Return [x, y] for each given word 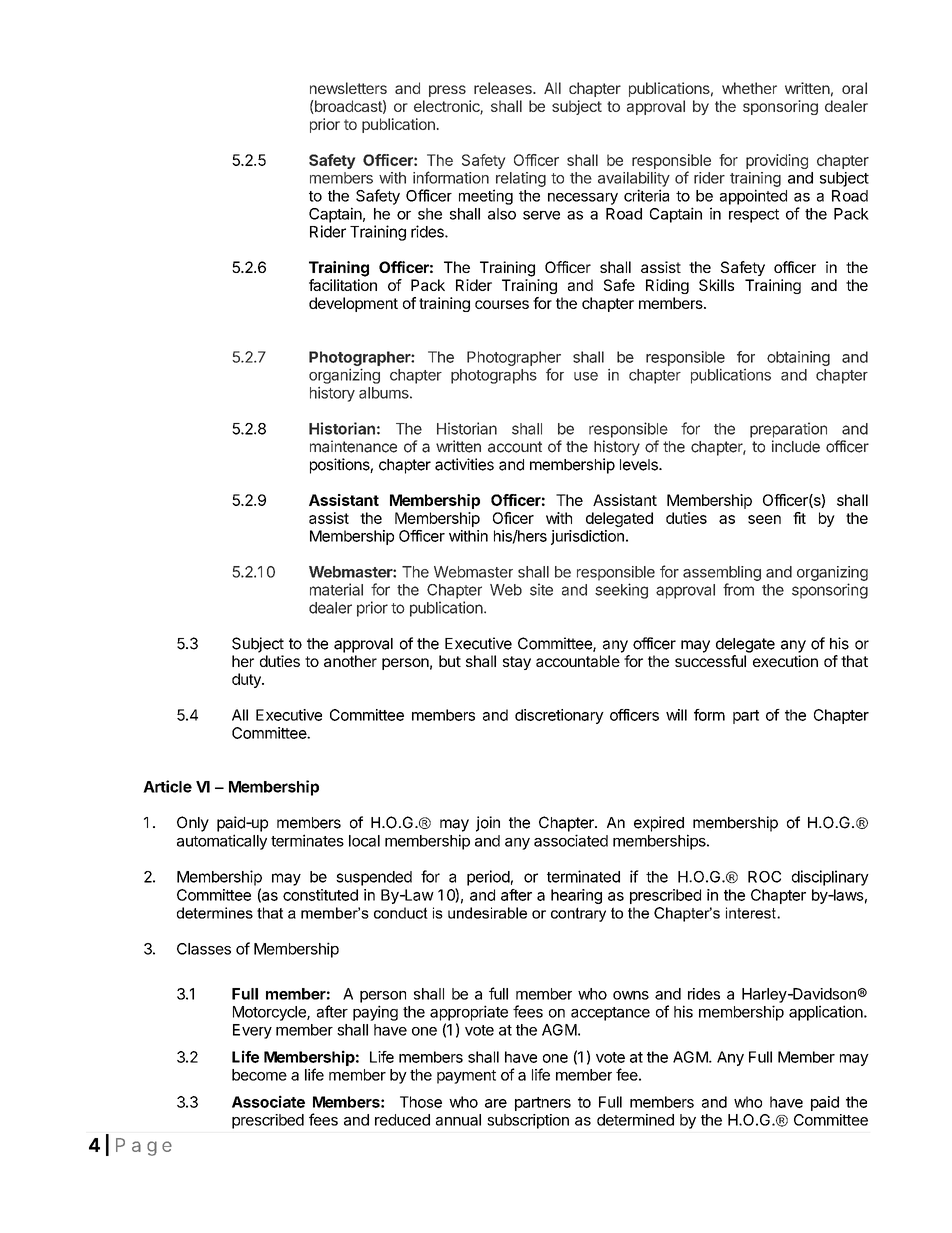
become [259, 1075]
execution [785, 661]
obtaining [798, 358]
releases [504, 88]
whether [749, 88]
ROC [764, 877]
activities [464, 464]
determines [215, 913]
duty [247, 680]
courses [502, 304]
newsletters [348, 88]
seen [764, 519]
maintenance [353, 446]
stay [517, 663]
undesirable [487, 913]
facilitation [343, 285]
